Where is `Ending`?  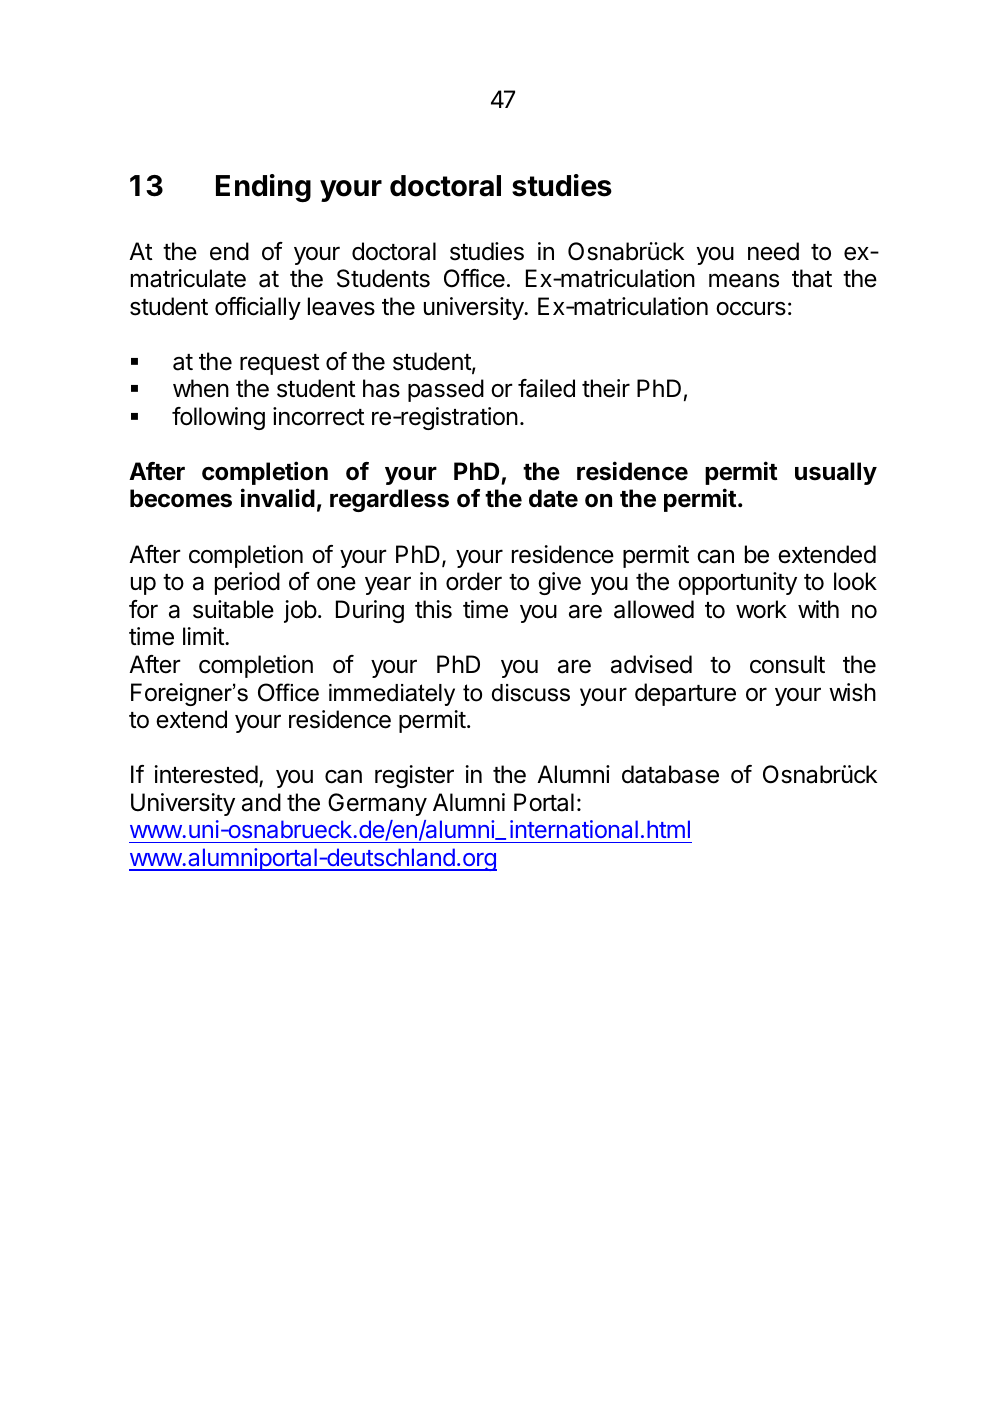
Ending is located at coordinates (263, 188).
